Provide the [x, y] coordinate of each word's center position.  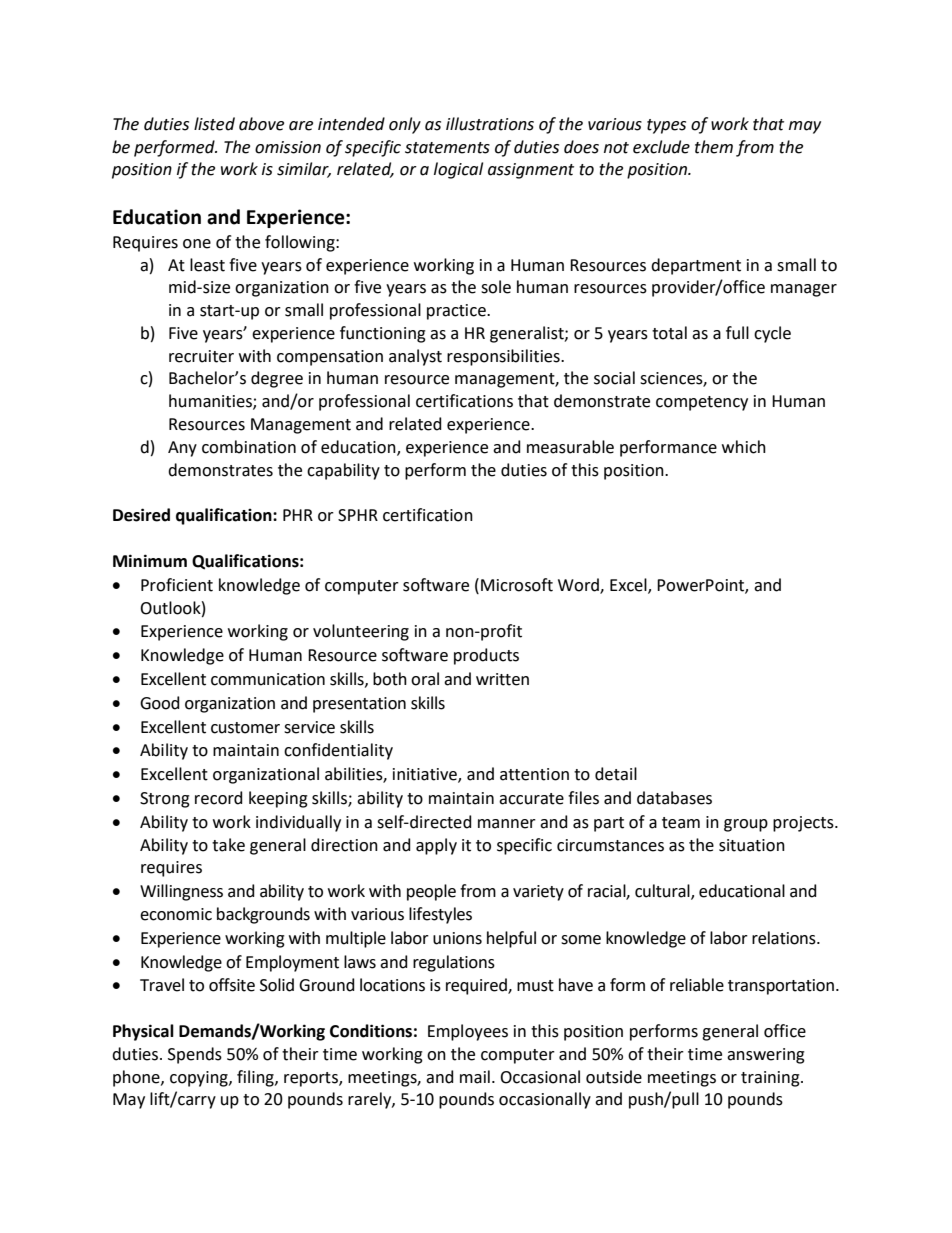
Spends [195, 1055]
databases [674, 798]
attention [534, 774]
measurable [570, 447]
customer [245, 728]
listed [214, 124]
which [744, 447]
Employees [468, 1032]
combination [249, 447]
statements [447, 148]
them [714, 147]
